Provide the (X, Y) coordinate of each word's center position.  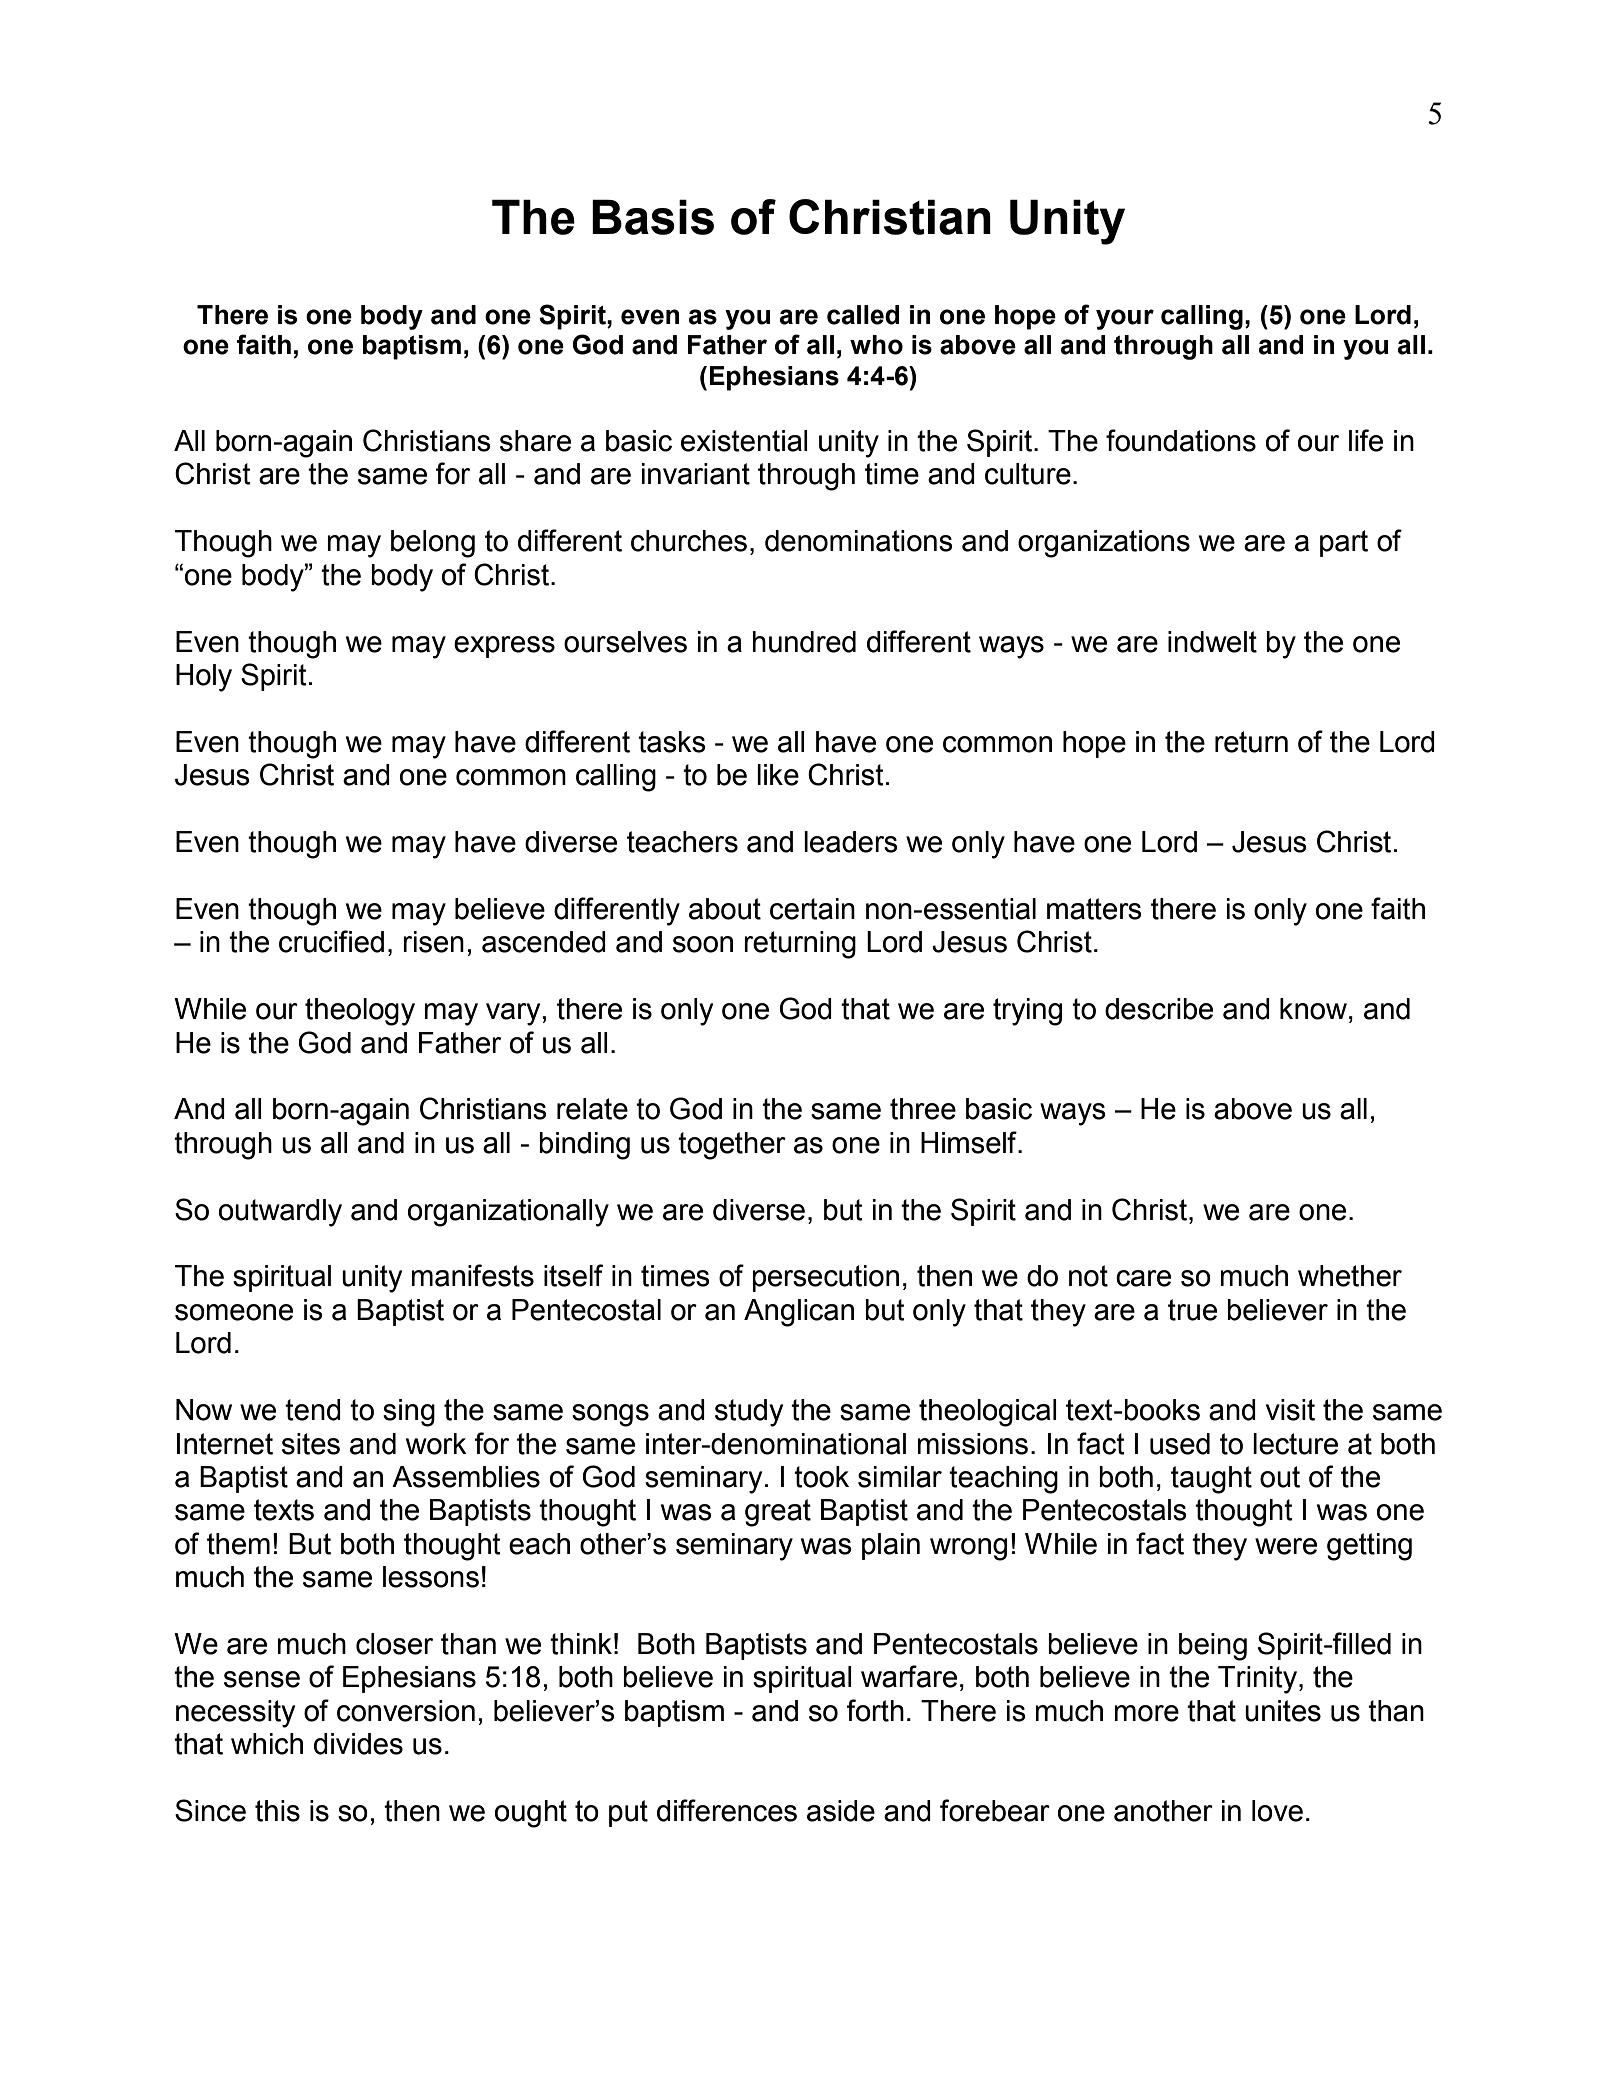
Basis (653, 217)
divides (358, 1744)
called (863, 315)
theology (360, 1012)
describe (1159, 1009)
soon (703, 944)
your (1125, 319)
